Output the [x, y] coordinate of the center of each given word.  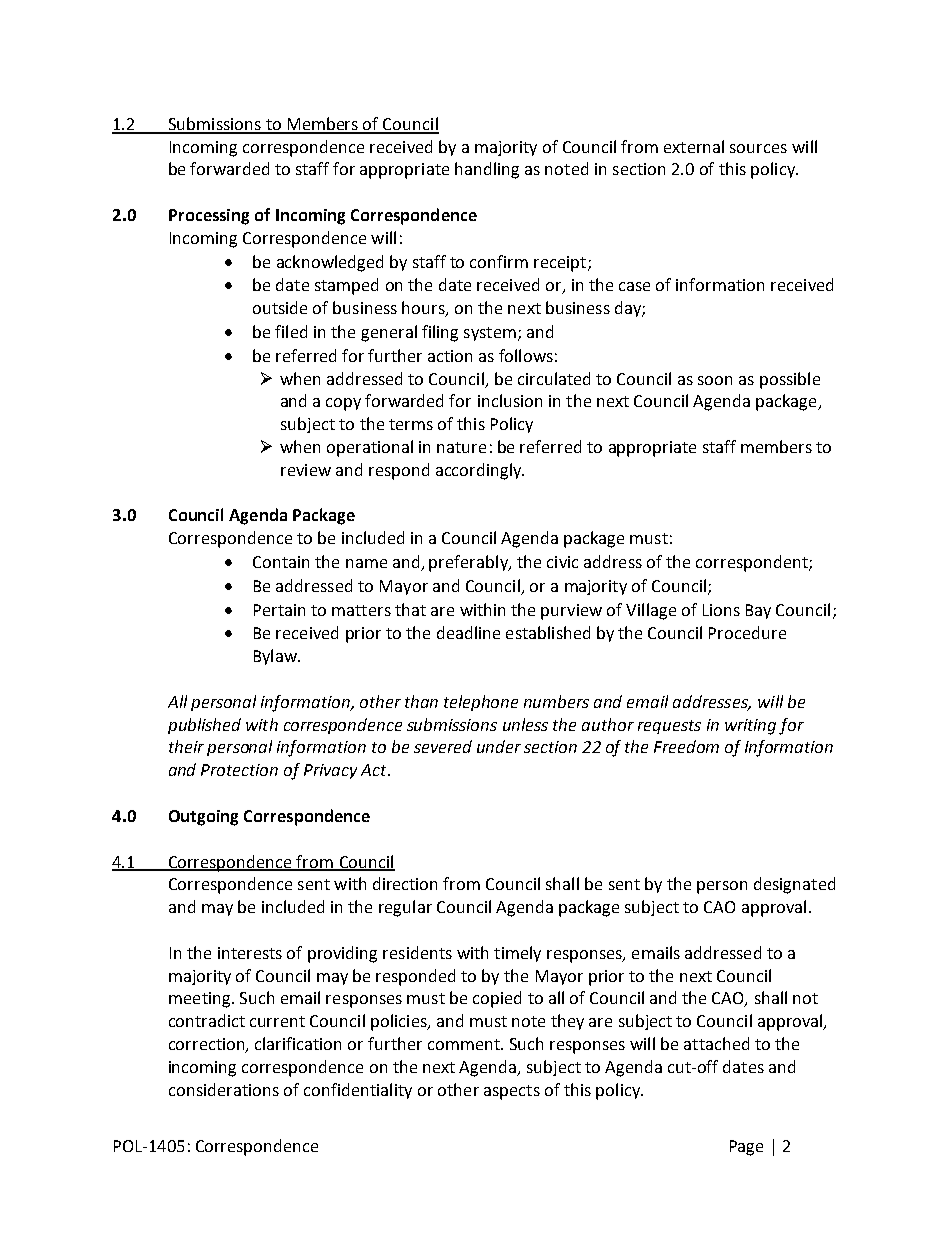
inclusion [510, 400]
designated [794, 885]
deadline [468, 632]
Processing [209, 217]
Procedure [747, 632]
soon [715, 380]
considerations [224, 1089]
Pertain [279, 610]
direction [405, 883]
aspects [512, 1092]
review [306, 470]
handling [487, 170]
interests [250, 953]
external [694, 146]
